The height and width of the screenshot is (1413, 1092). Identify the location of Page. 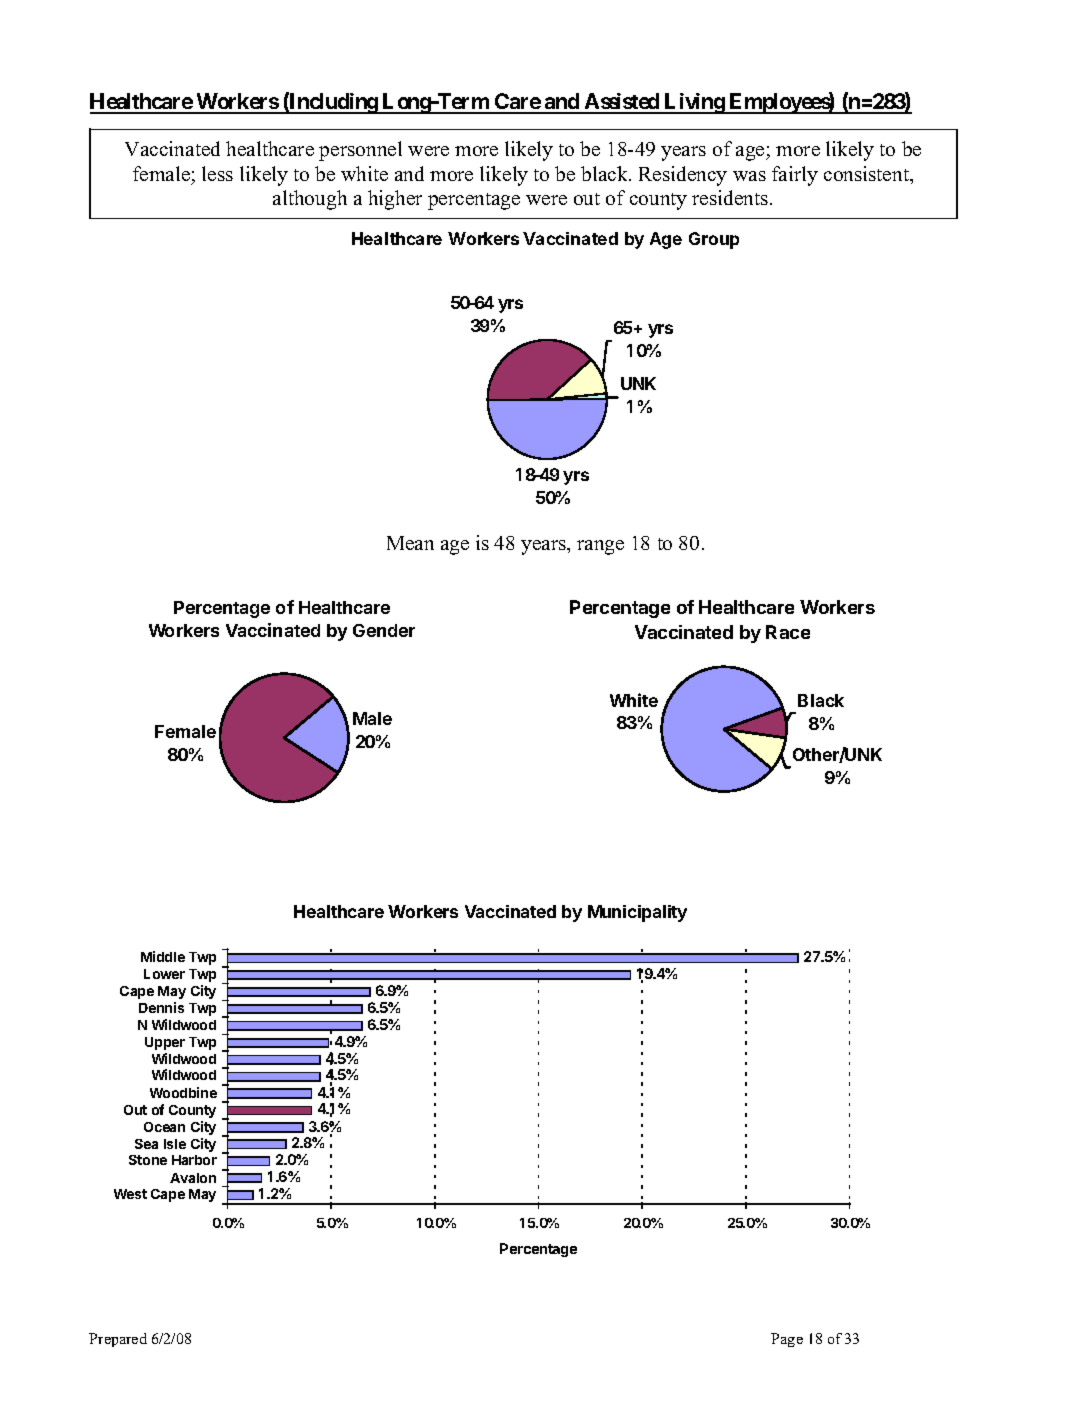
(787, 1340).
